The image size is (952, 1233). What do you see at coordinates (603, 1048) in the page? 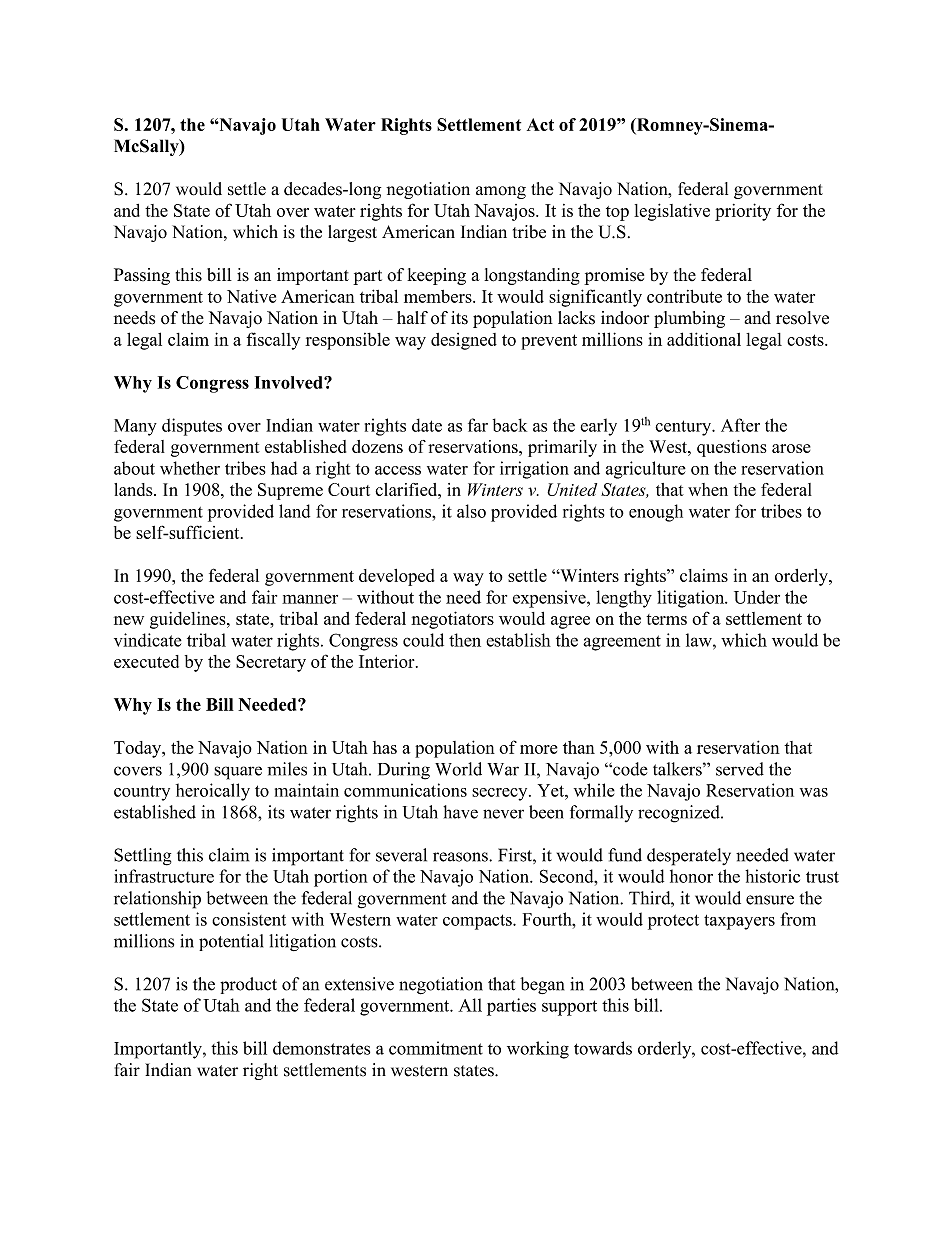
I see `towards` at bounding box center [603, 1048].
